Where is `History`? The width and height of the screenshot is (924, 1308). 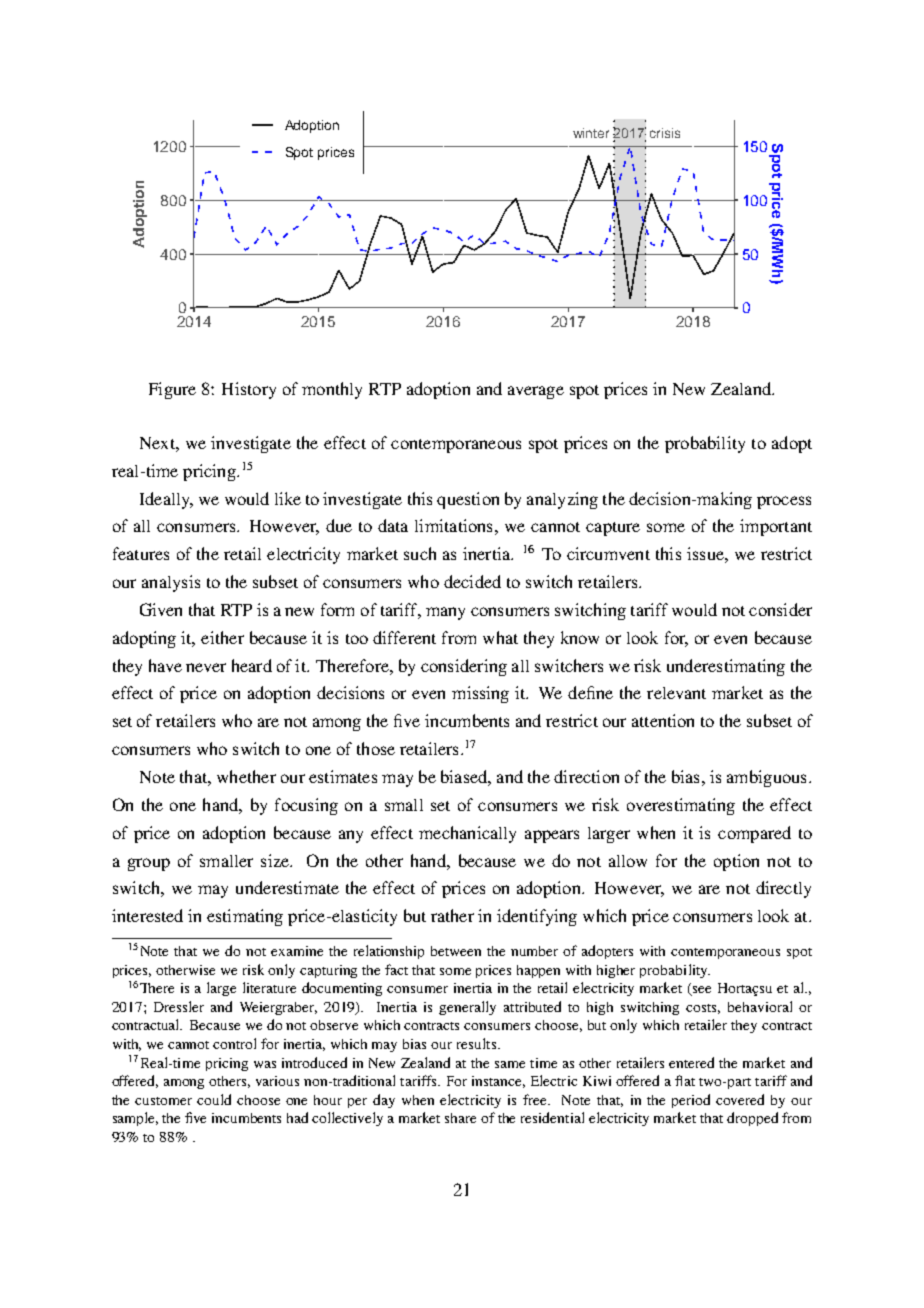
History is located at coordinates (249, 390).
